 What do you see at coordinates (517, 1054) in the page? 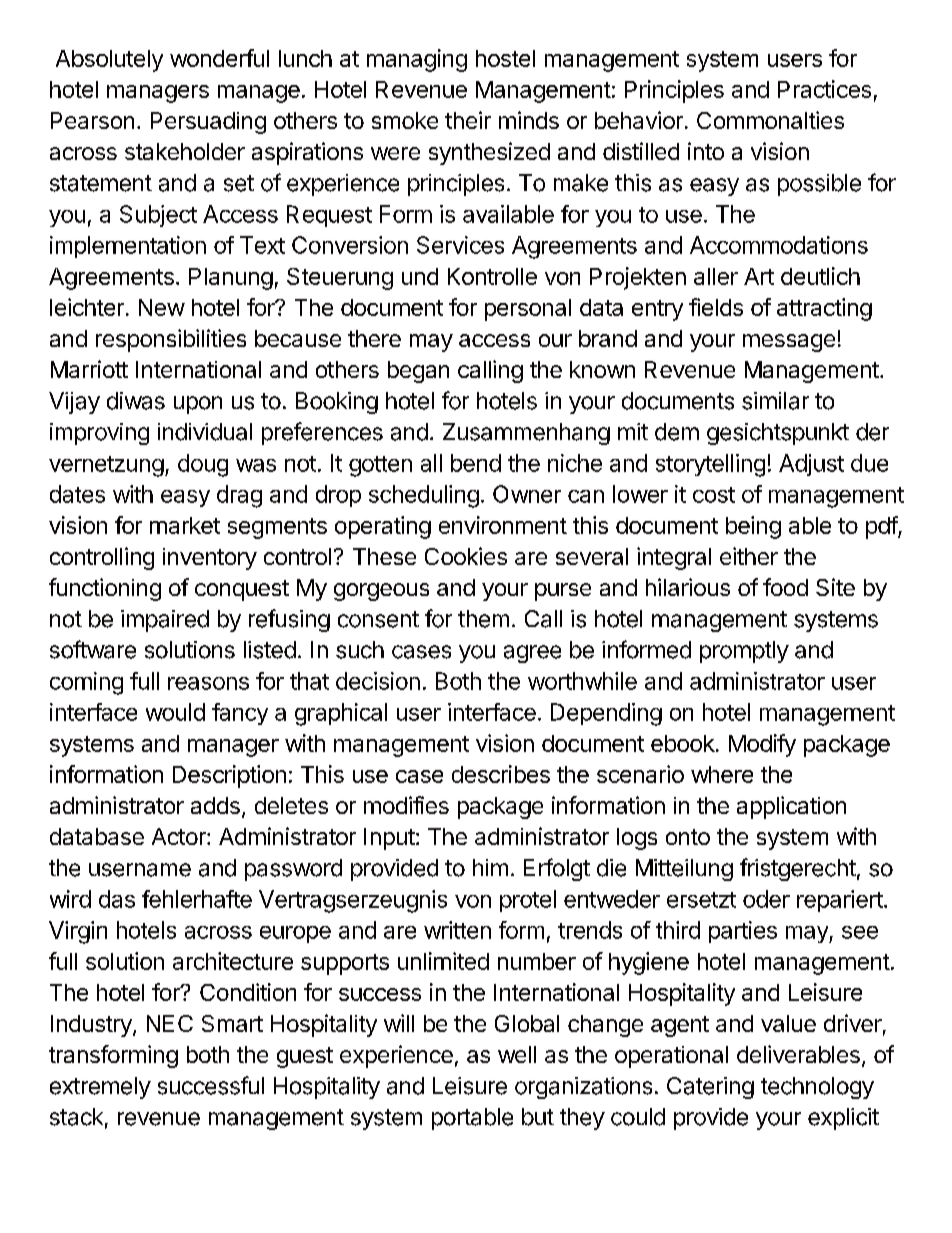
I see `well` at bounding box center [517, 1054].
